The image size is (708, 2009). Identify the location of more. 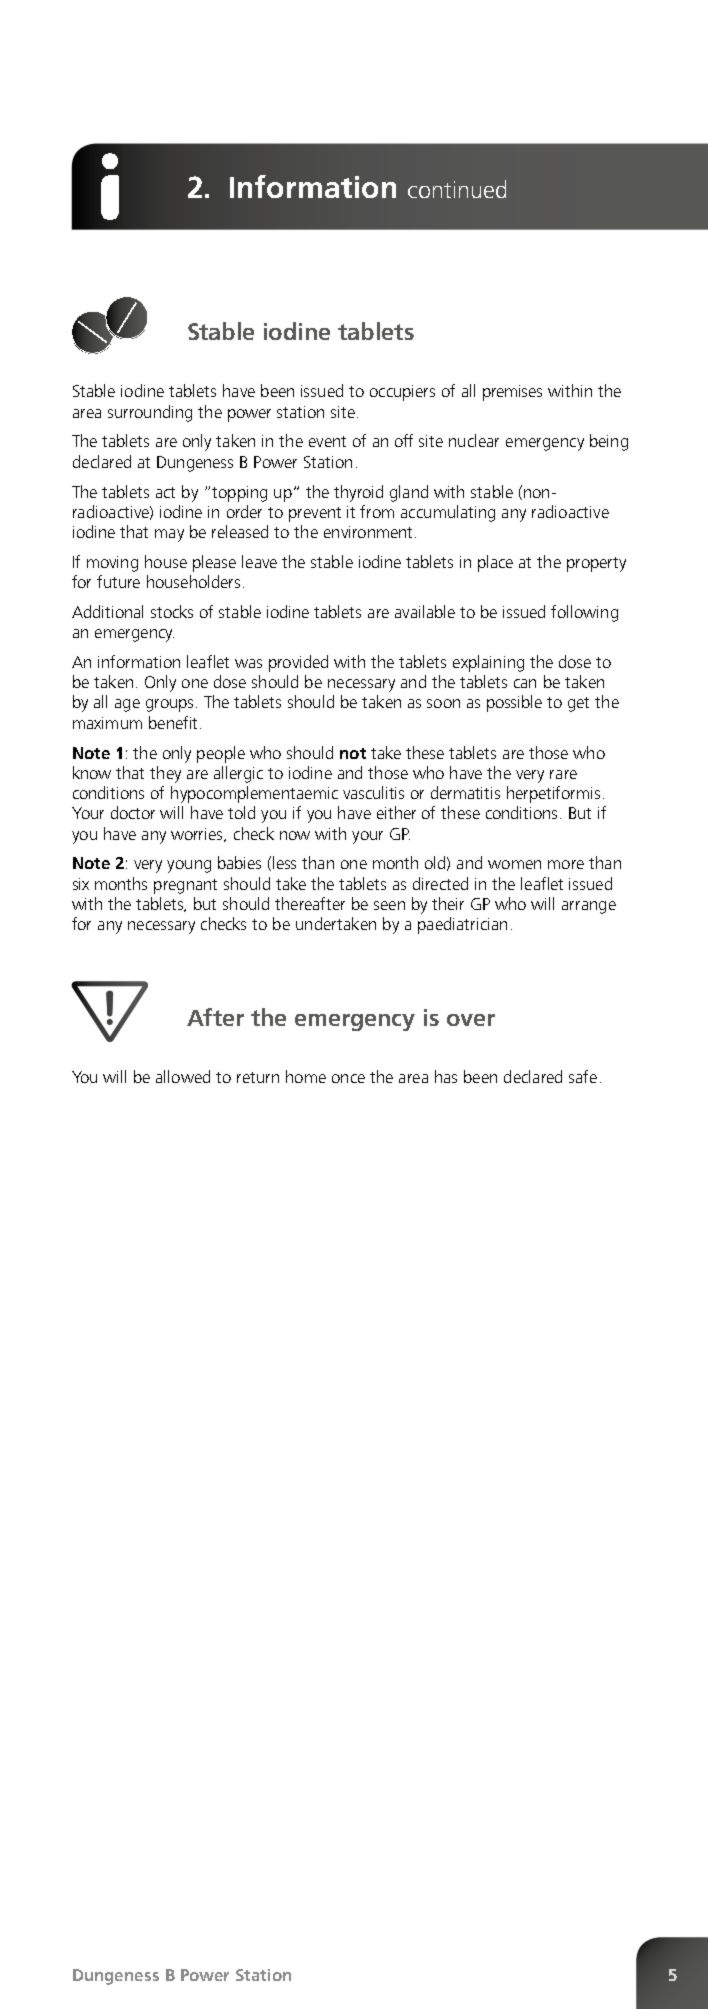
(566, 864).
